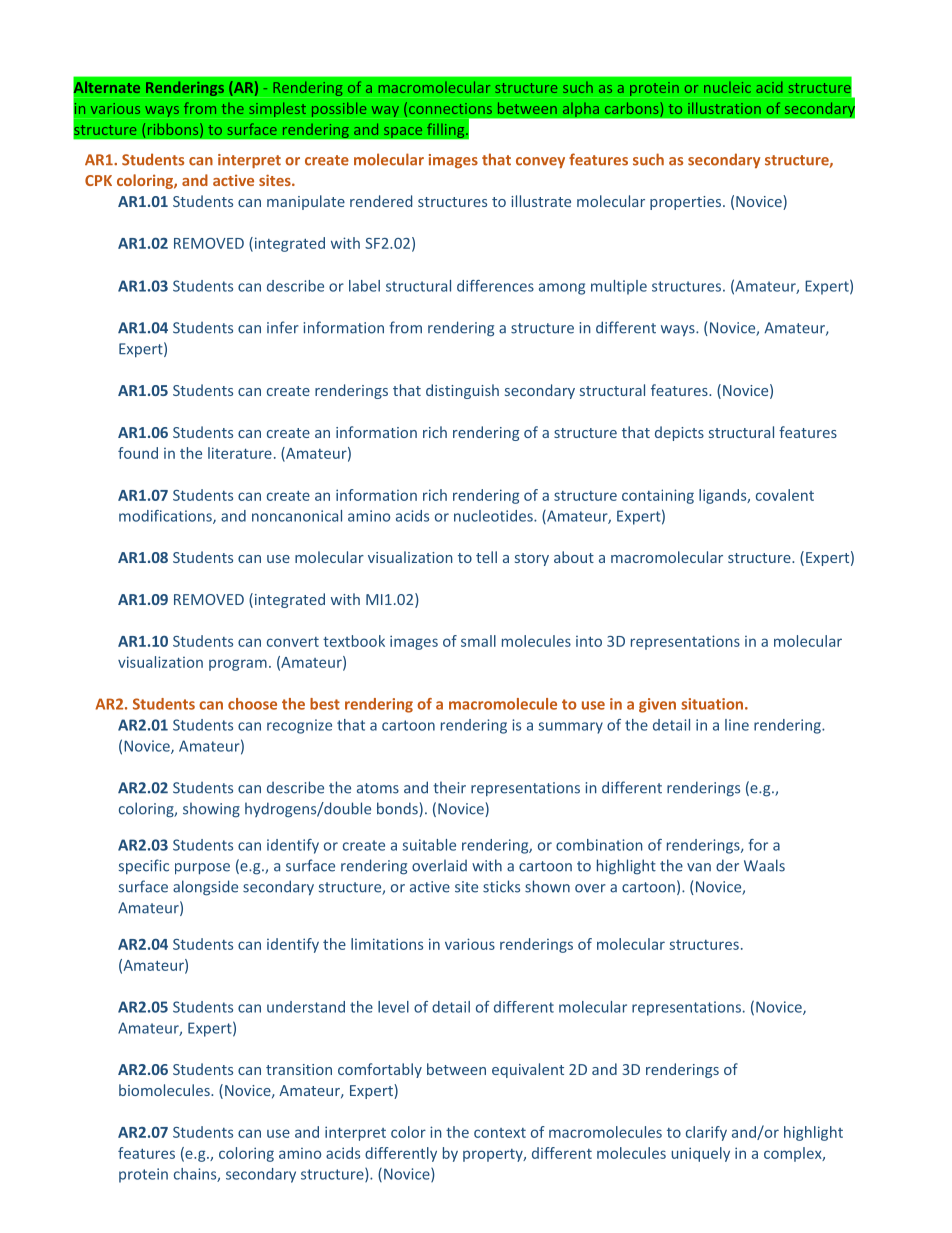 This screenshot has height=1233, width=952. I want to click on transition, so click(299, 1069).
